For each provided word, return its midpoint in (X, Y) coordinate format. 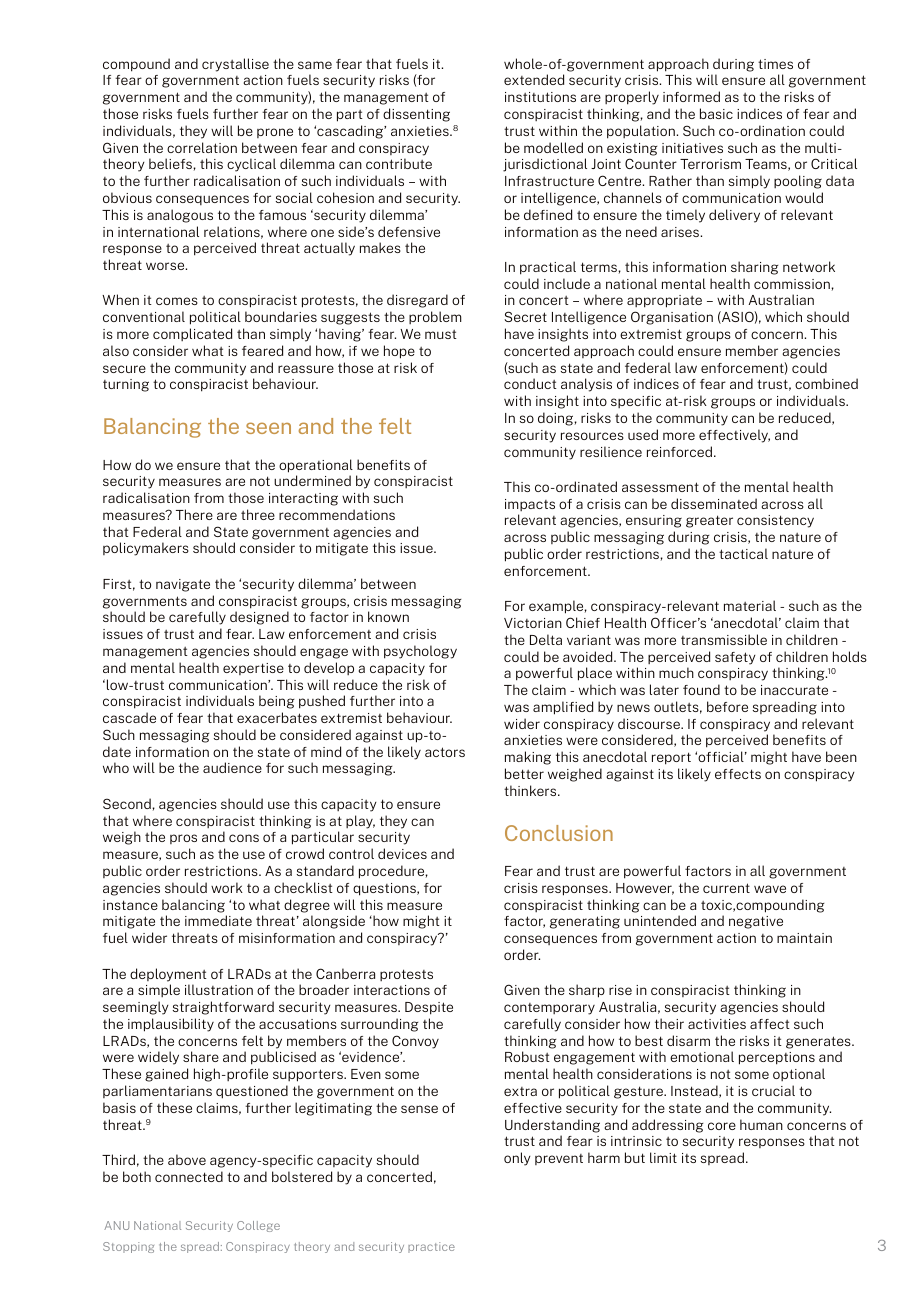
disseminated (714, 503)
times (775, 64)
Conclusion (559, 833)
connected (189, 1176)
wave (770, 889)
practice (431, 1247)
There (194, 514)
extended (534, 79)
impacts (530, 505)
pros (183, 839)
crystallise (235, 65)
